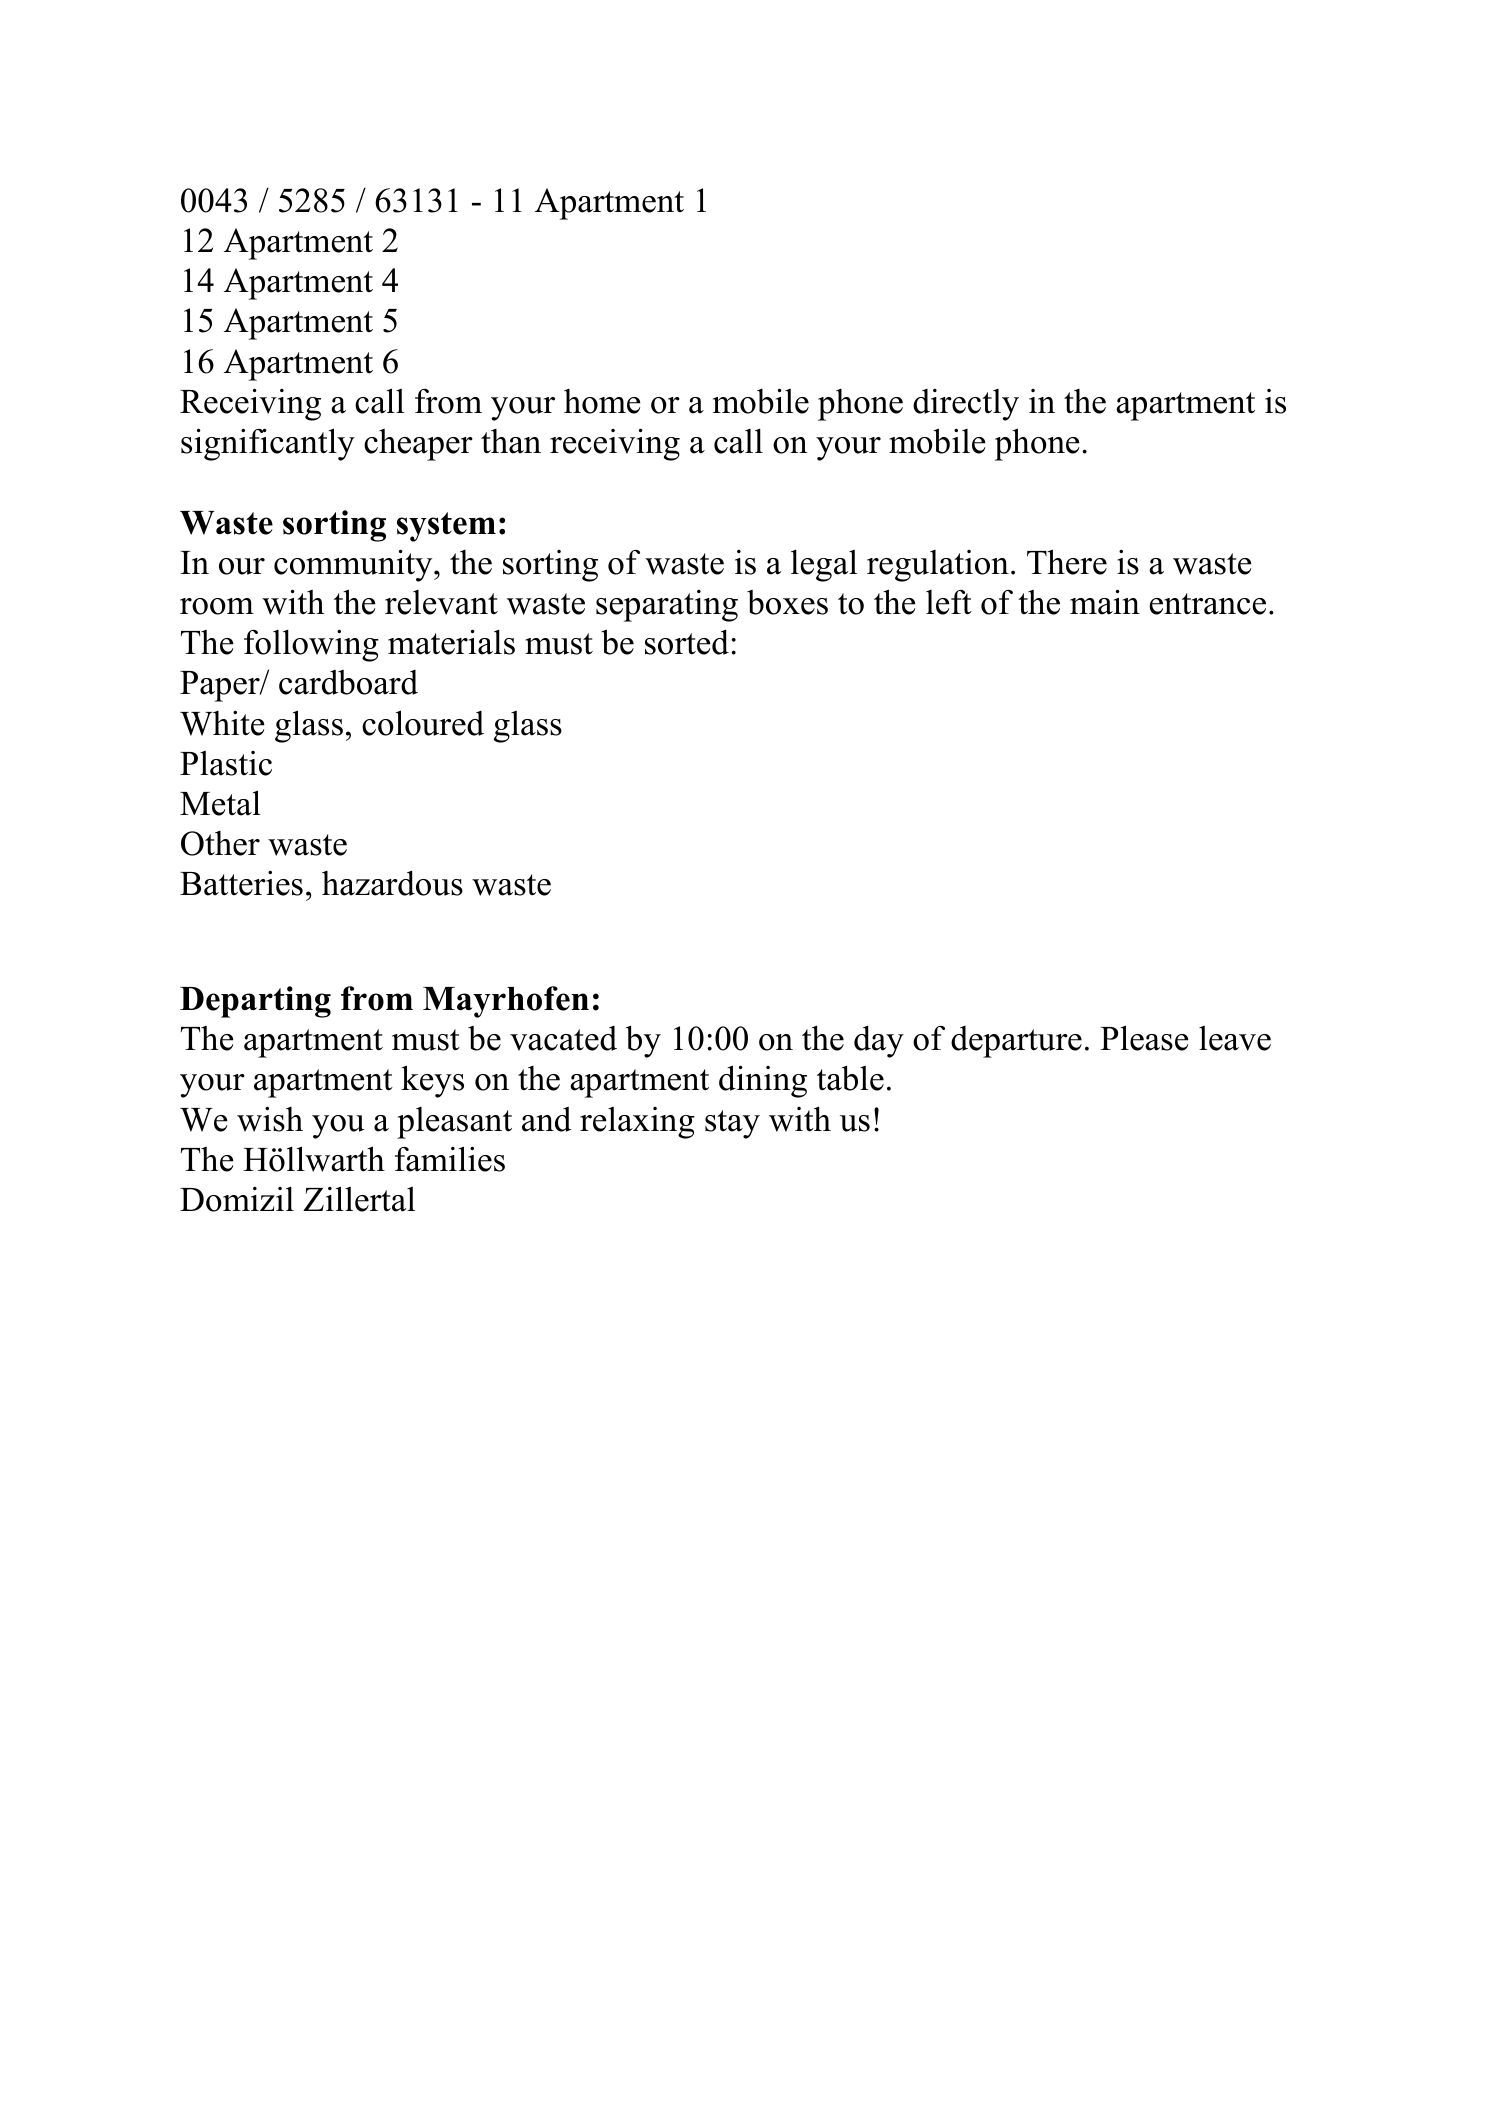  Describe the element at coordinates (270, 1119) in the page. I see `wish` at that location.
